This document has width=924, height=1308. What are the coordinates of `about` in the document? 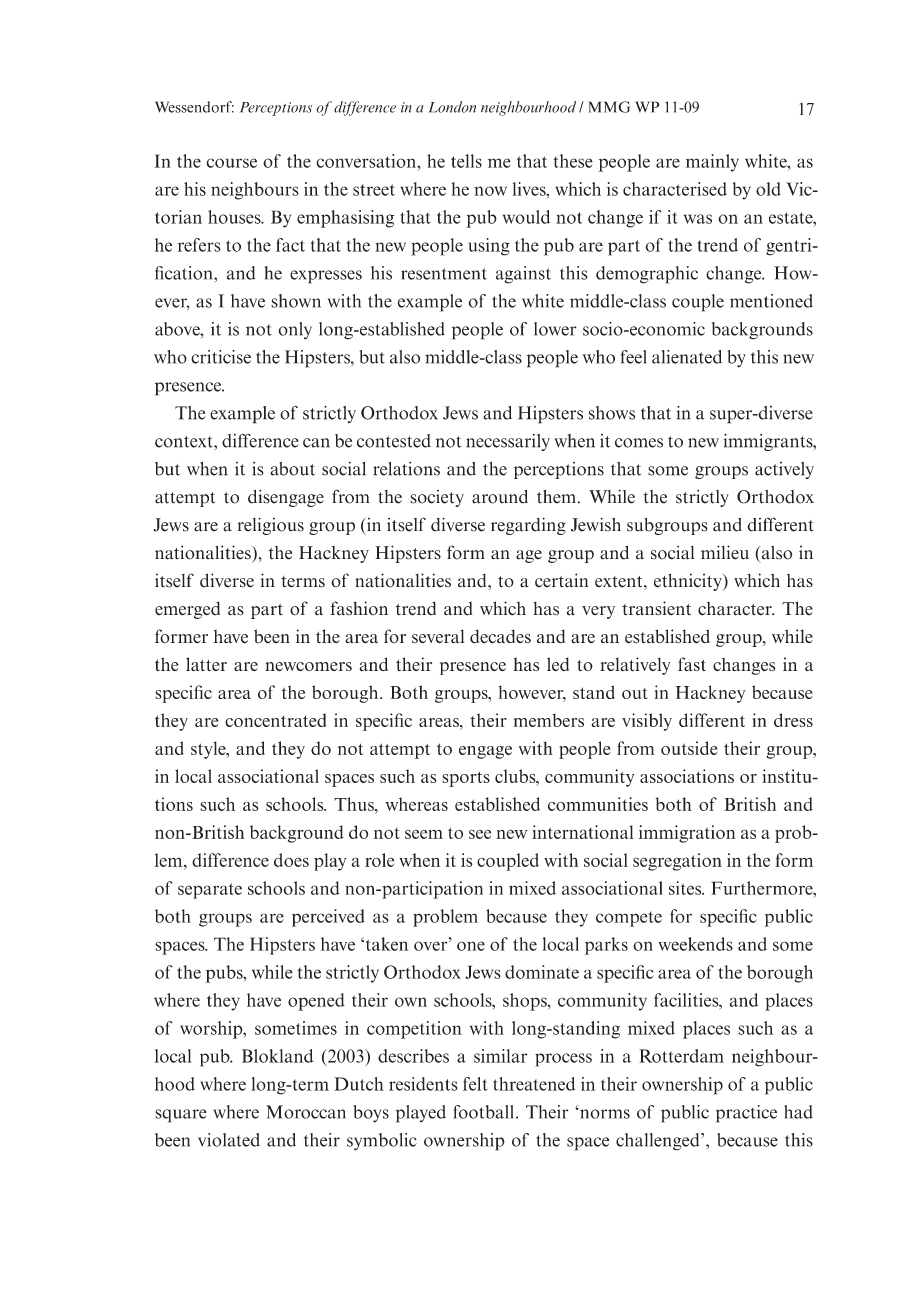 It's located at (292, 469).
